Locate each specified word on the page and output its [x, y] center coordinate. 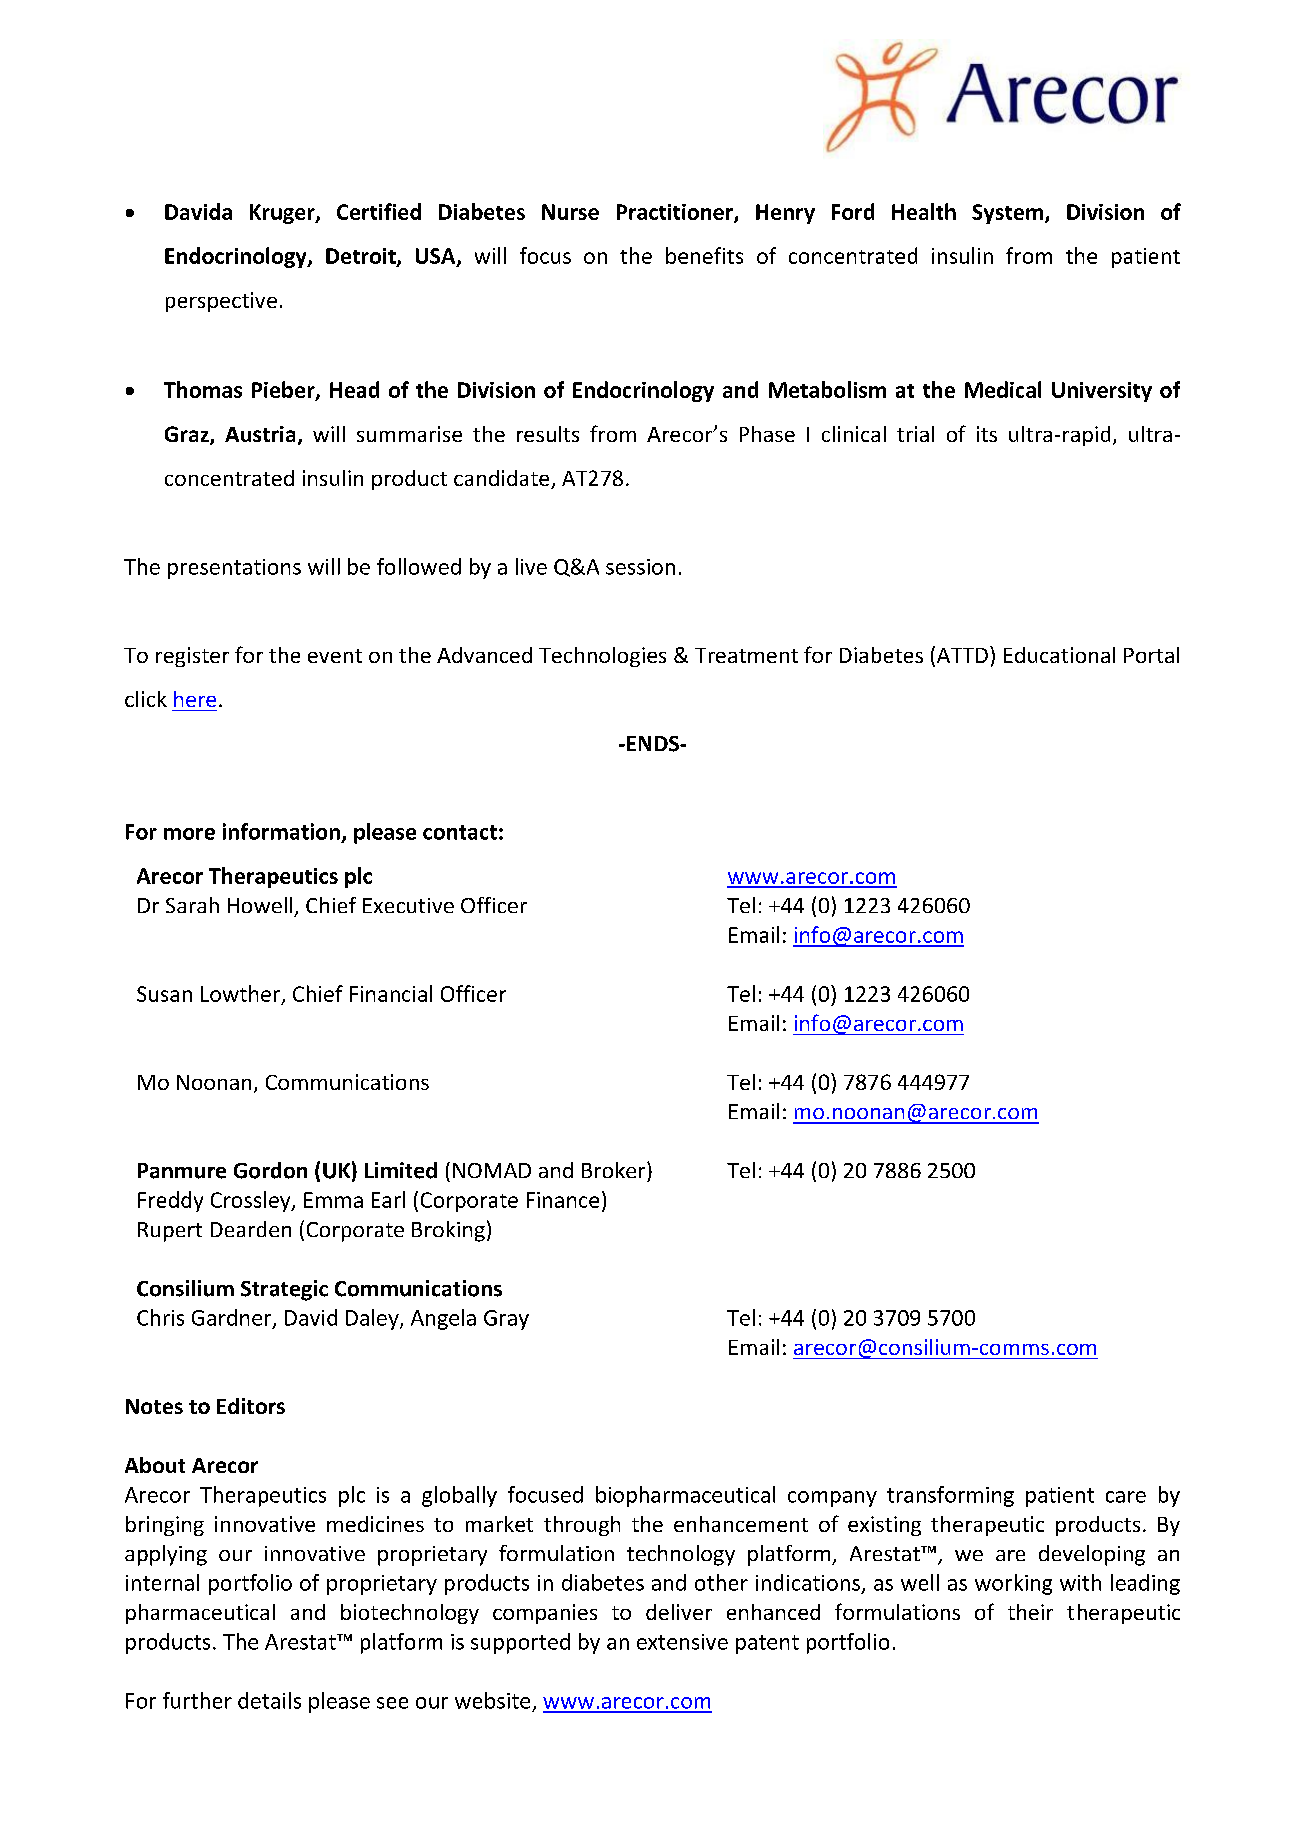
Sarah [192, 905]
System [1009, 214]
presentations [234, 569]
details [269, 1700]
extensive [682, 1642]
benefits [704, 255]
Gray [506, 1320]
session [640, 567]
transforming [950, 1496]
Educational [1059, 655]
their [1030, 1612]
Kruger [283, 214]
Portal [1151, 655]
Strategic [284, 1290]
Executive [408, 905]
